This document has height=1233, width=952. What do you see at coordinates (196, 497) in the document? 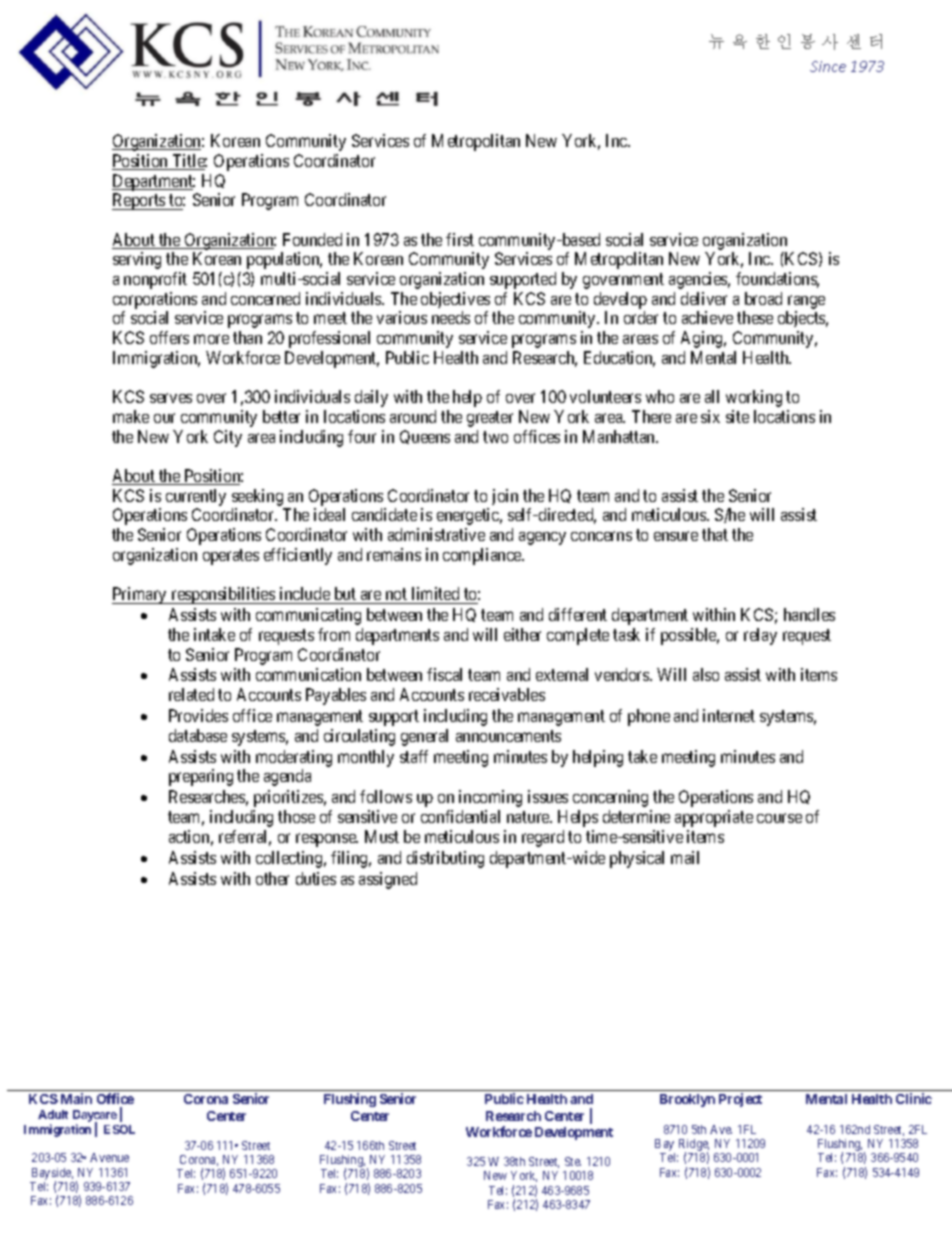
I see `currently` at bounding box center [196, 497].
